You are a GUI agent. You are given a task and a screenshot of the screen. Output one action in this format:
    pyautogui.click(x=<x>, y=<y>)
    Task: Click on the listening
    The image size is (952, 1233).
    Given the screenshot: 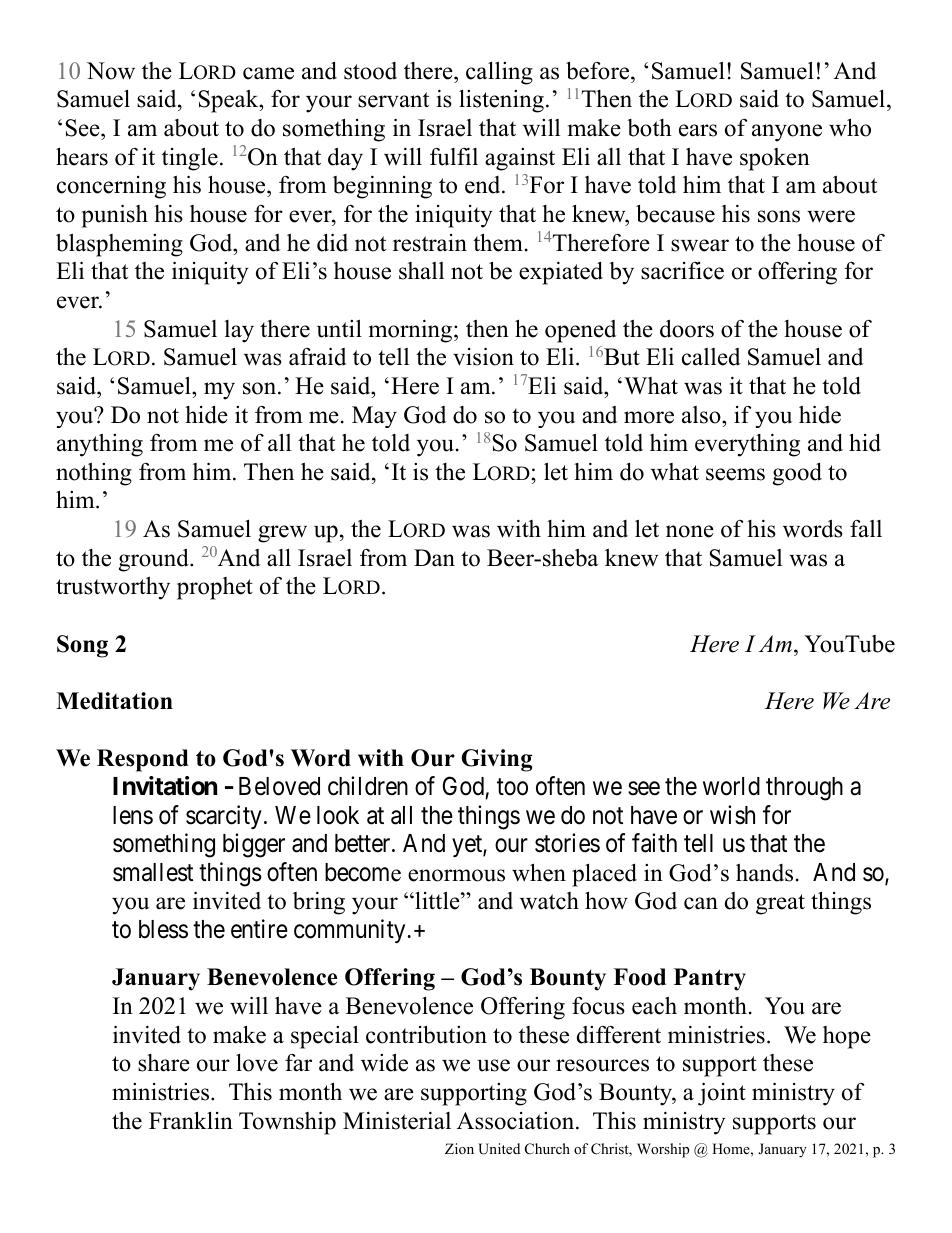 What is the action you would take?
    pyautogui.click(x=501, y=101)
